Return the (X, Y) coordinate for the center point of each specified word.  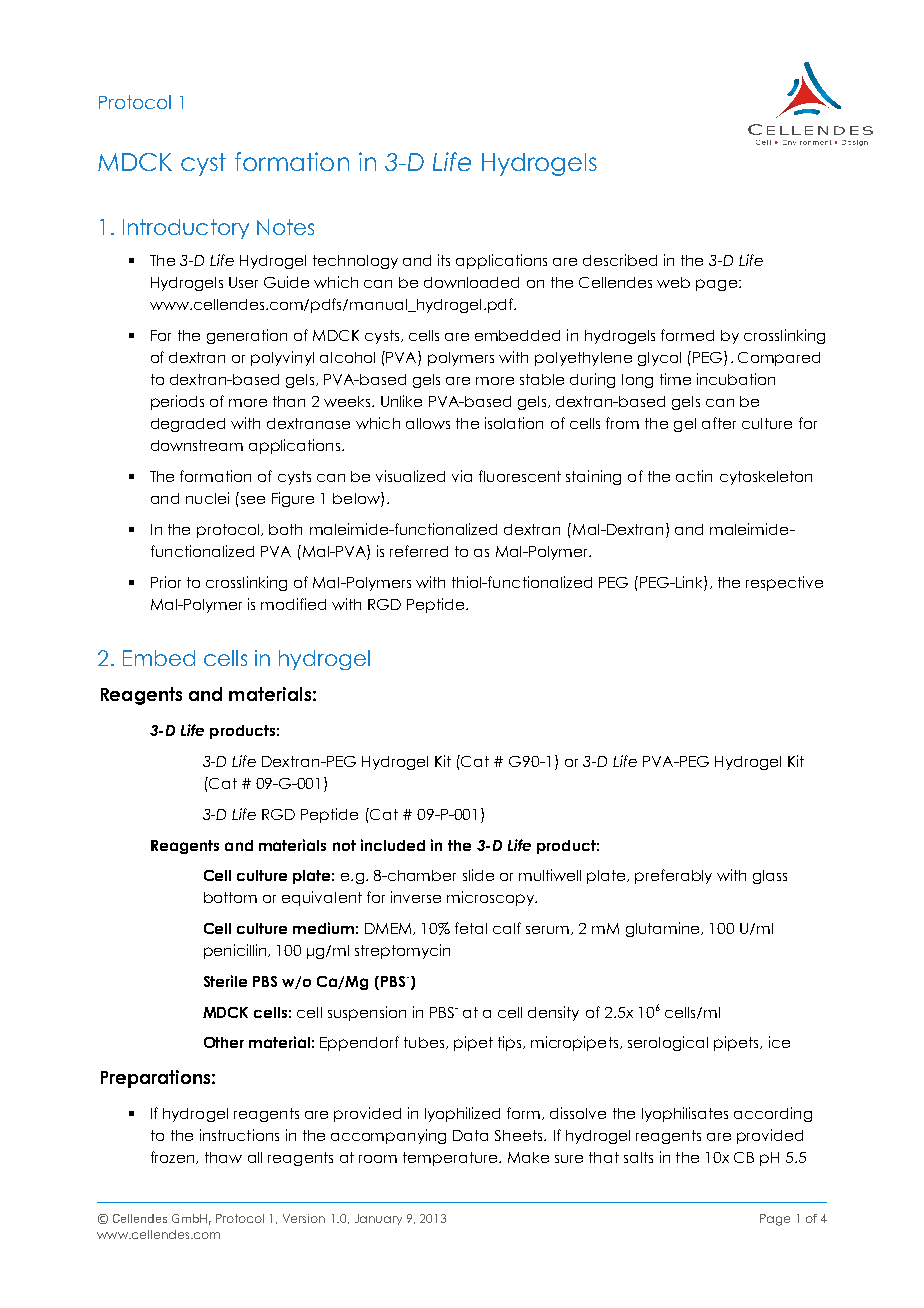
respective (784, 583)
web (673, 282)
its (444, 260)
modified (293, 604)
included (393, 845)
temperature (451, 1159)
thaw (223, 1157)
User (243, 282)
